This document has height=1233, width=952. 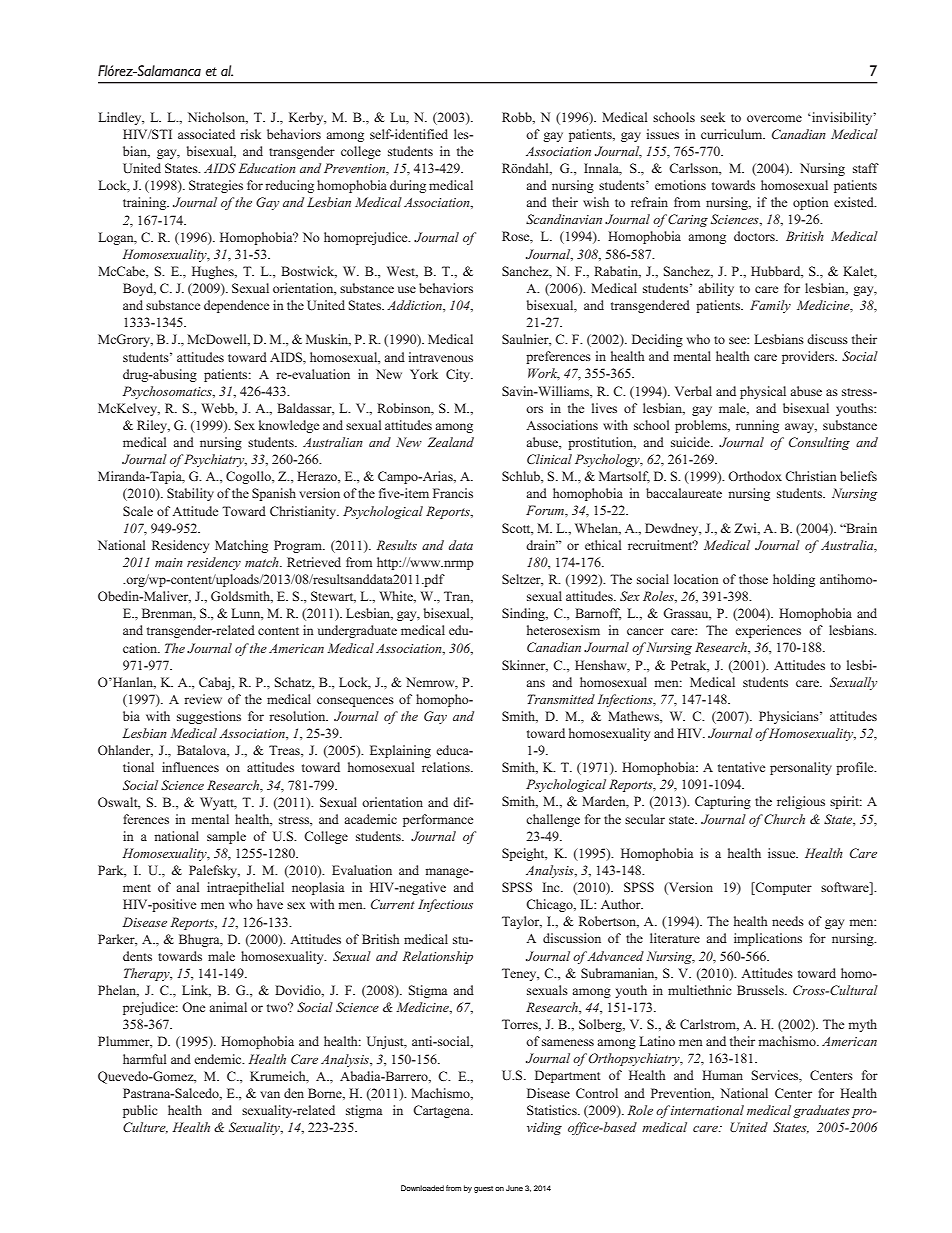 I want to click on review, so click(x=203, y=699).
